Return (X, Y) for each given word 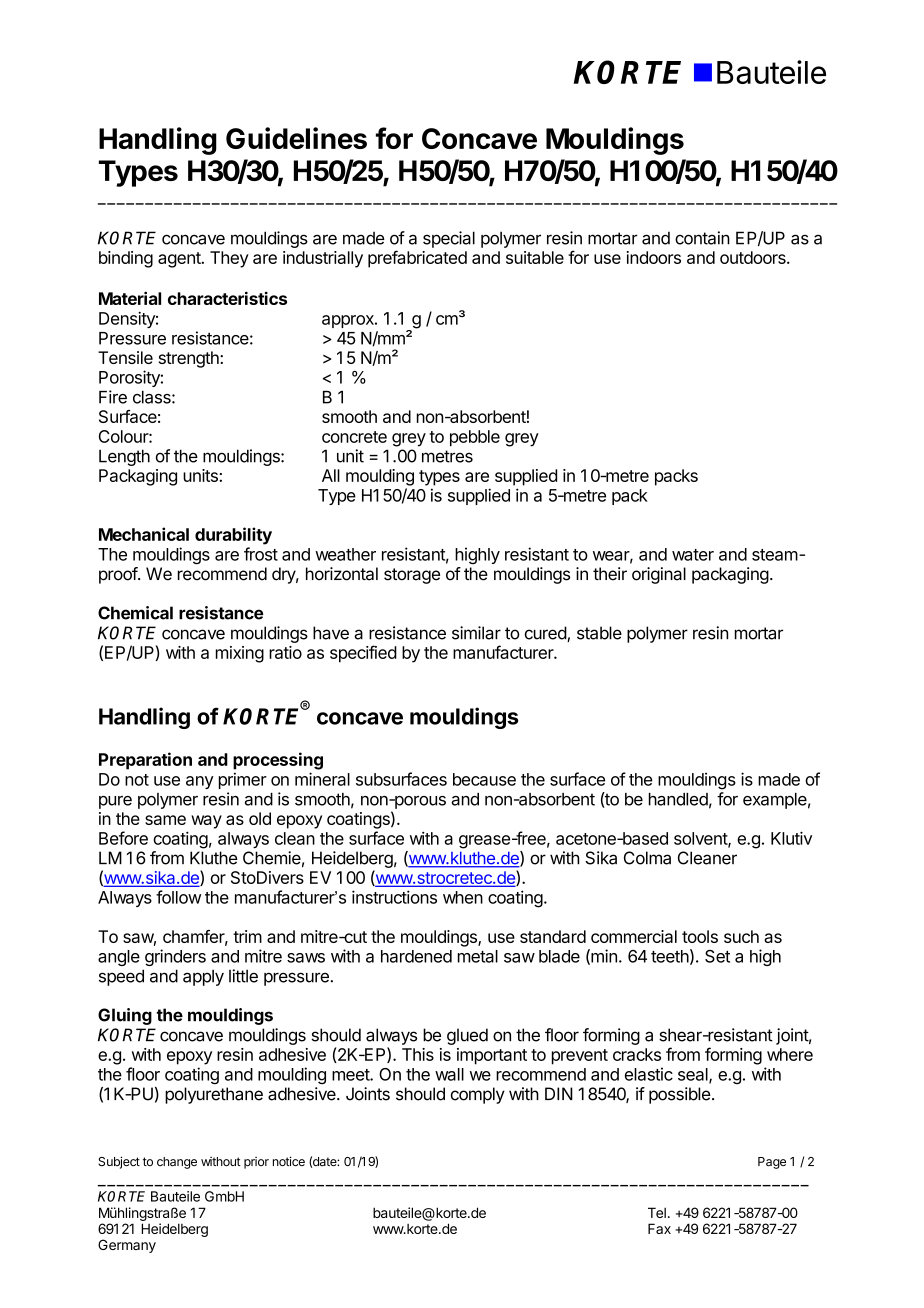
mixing (240, 654)
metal (478, 956)
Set (717, 956)
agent (180, 260)
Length (124, 457)
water (693, 555)
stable (599, 633)
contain (702, 238)
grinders (175, 957)
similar (476, 633)
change (177, 1163)
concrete (354, 437)
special (449, 239)
